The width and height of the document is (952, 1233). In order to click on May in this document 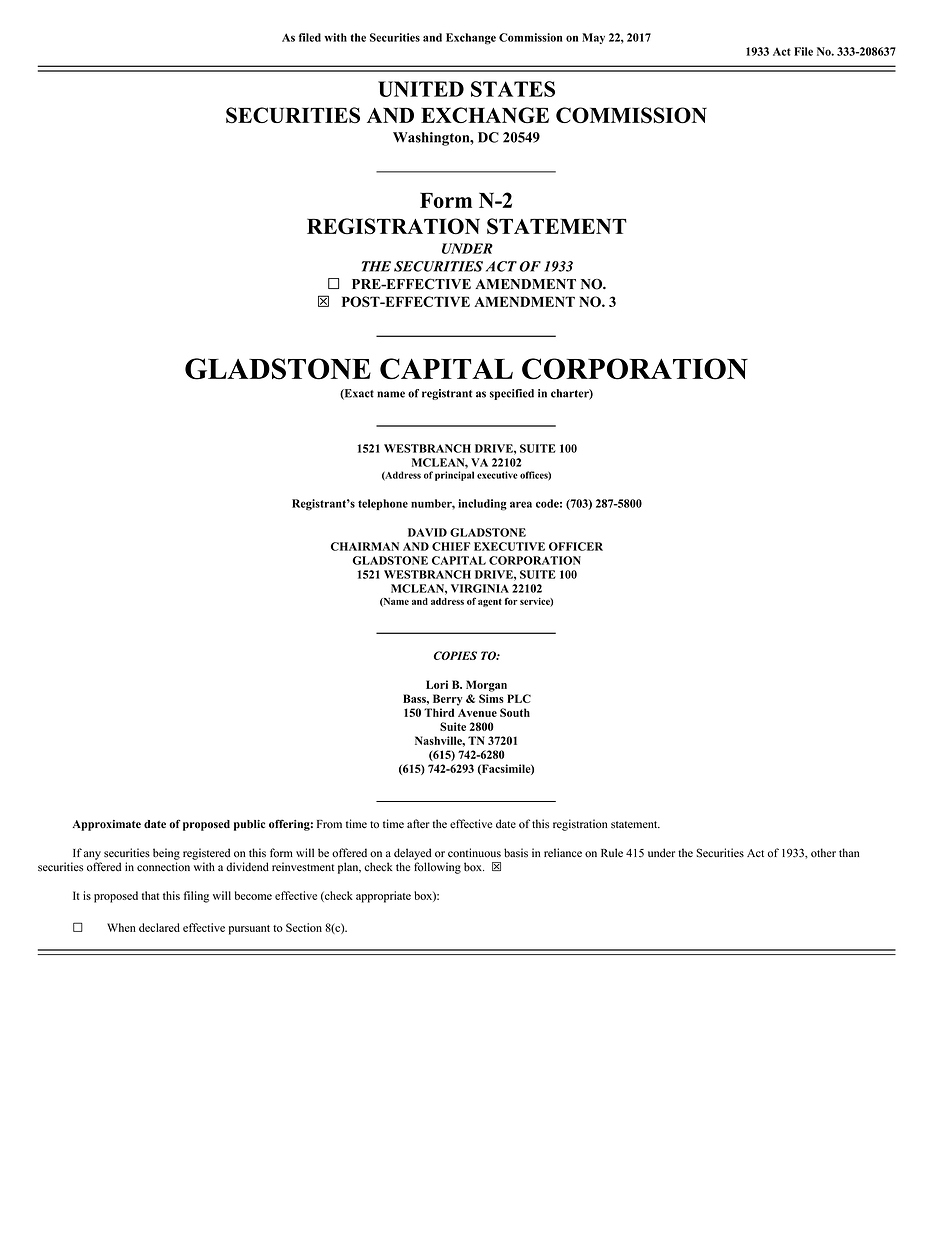, I will do `click(593, 38)`.
